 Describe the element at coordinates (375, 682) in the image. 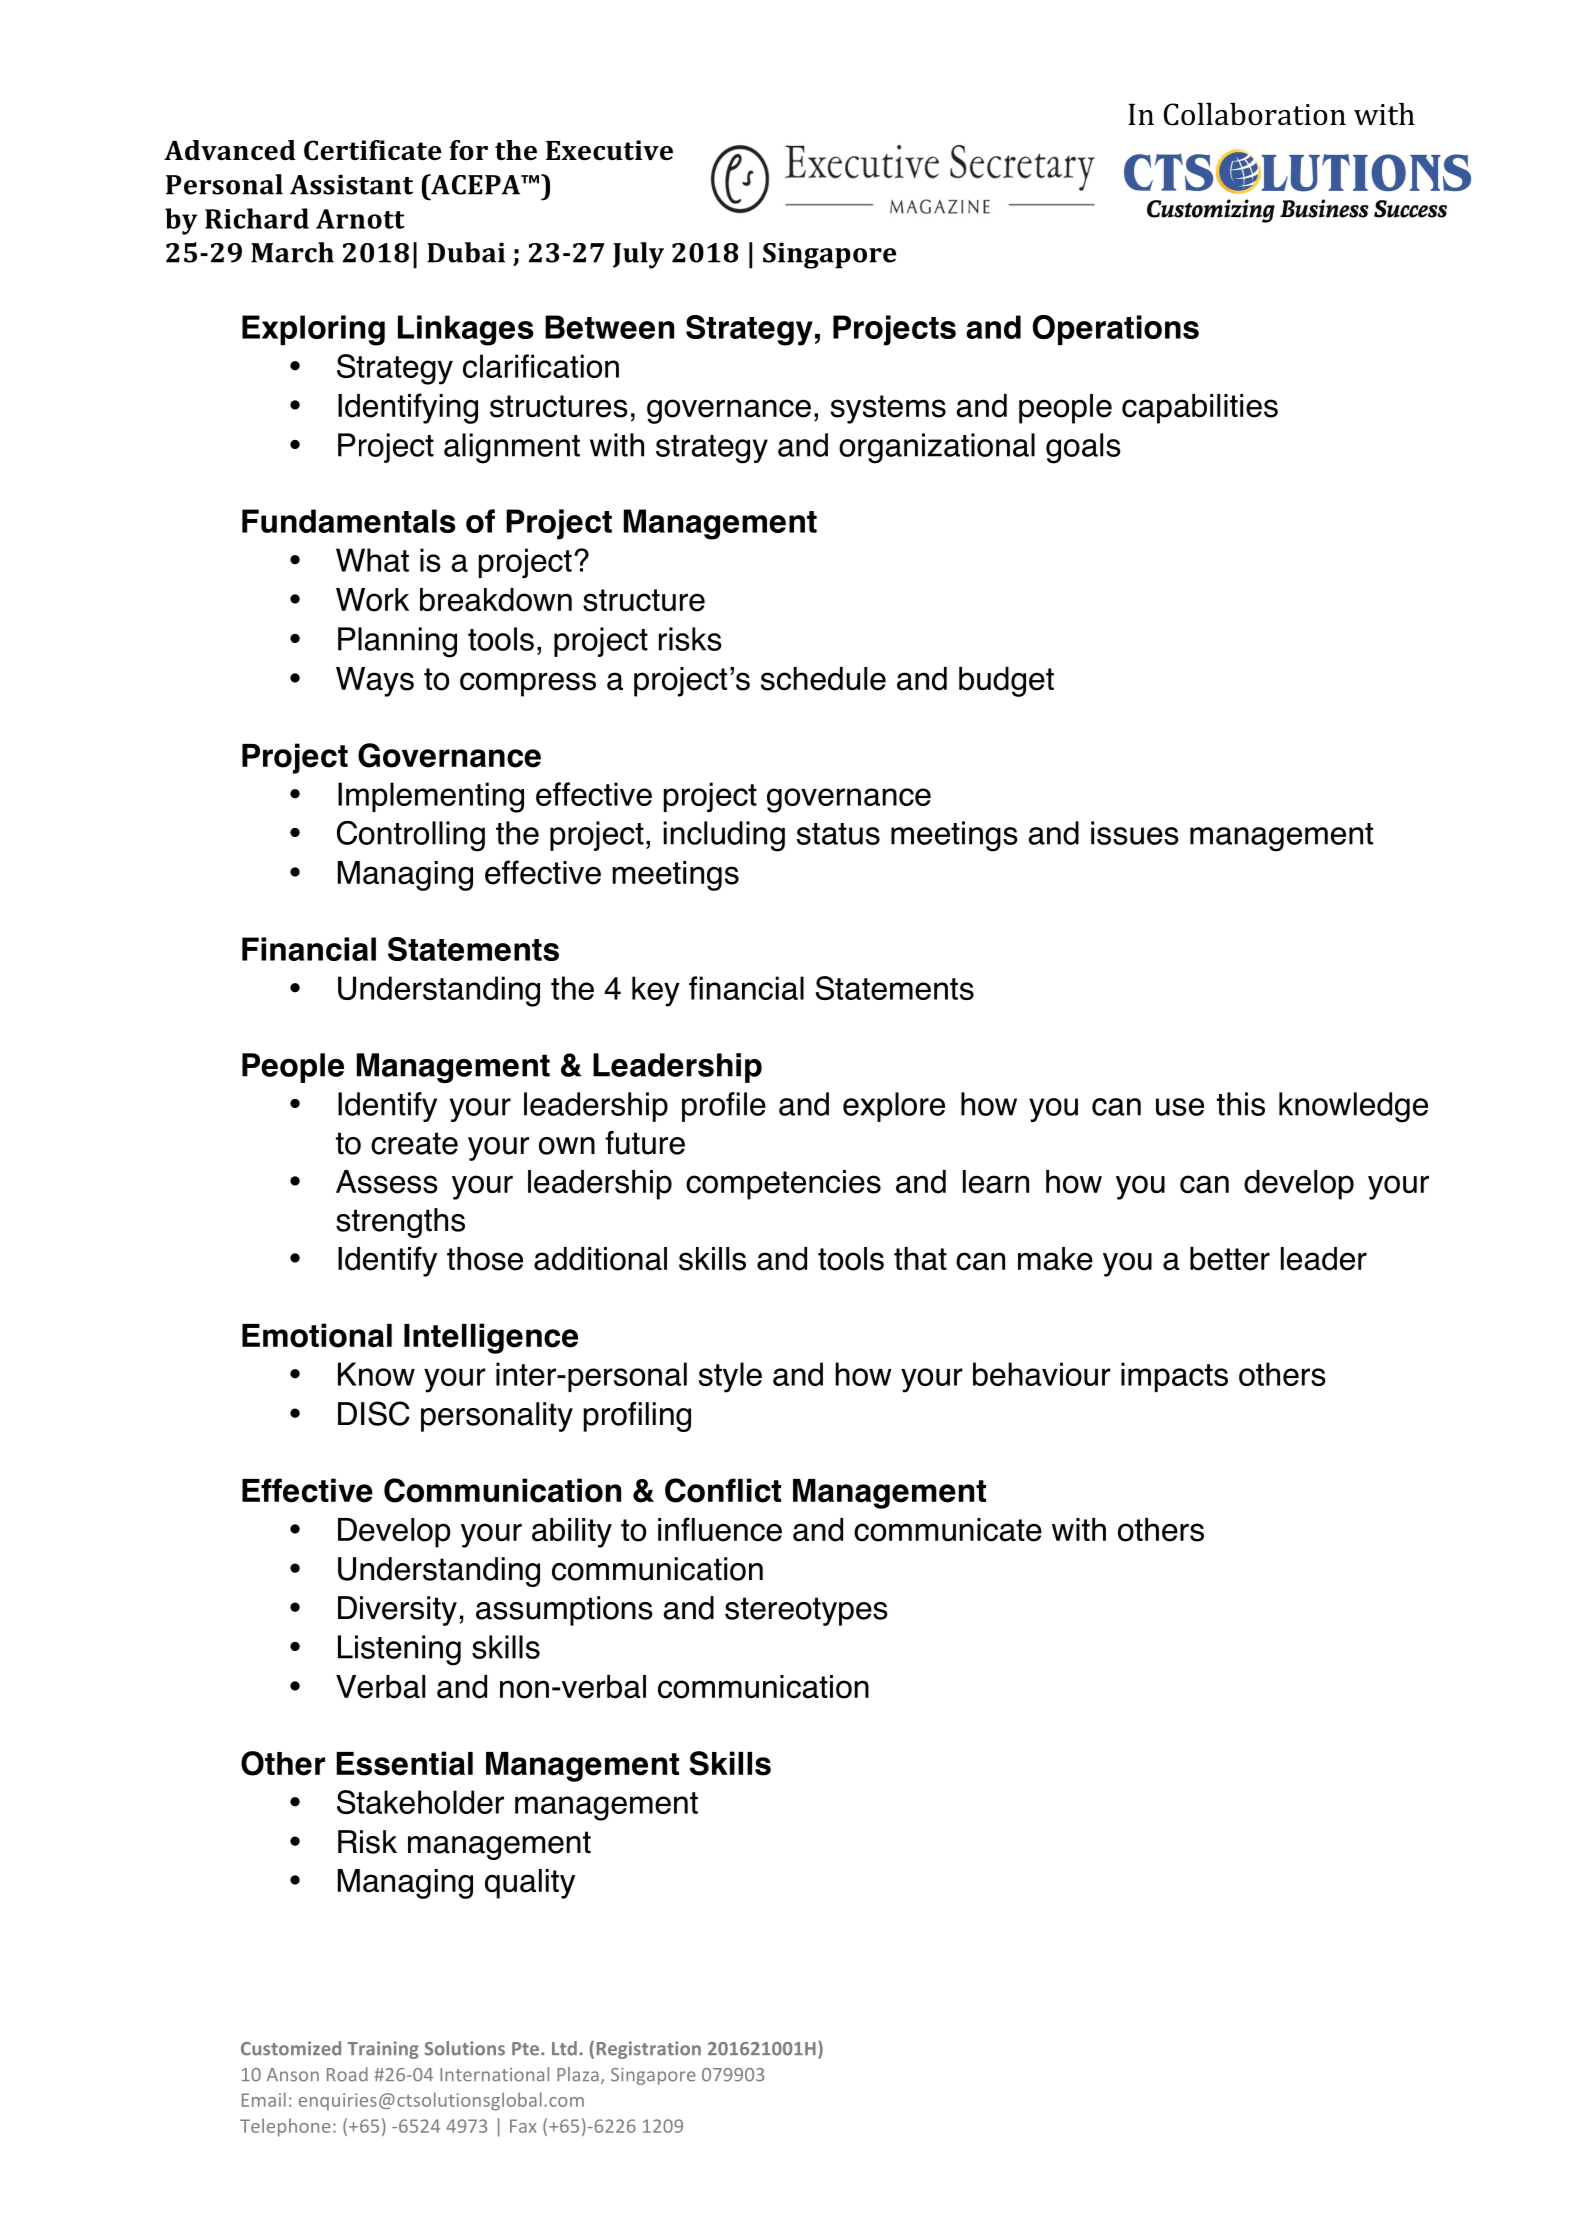

I see `Ways` at that location.
